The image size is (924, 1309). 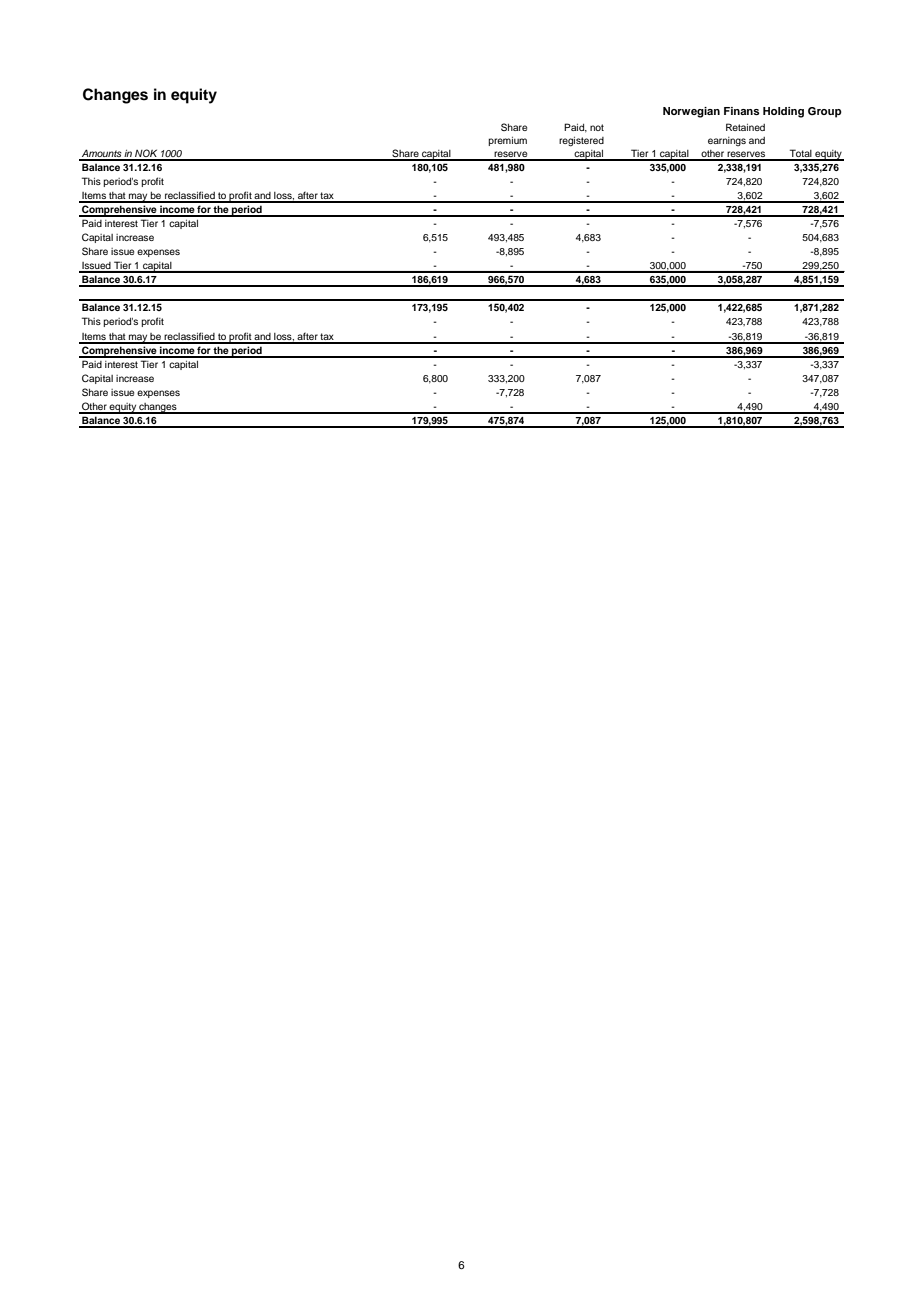 I want to click on NOK, so click(x=146, y=154).
